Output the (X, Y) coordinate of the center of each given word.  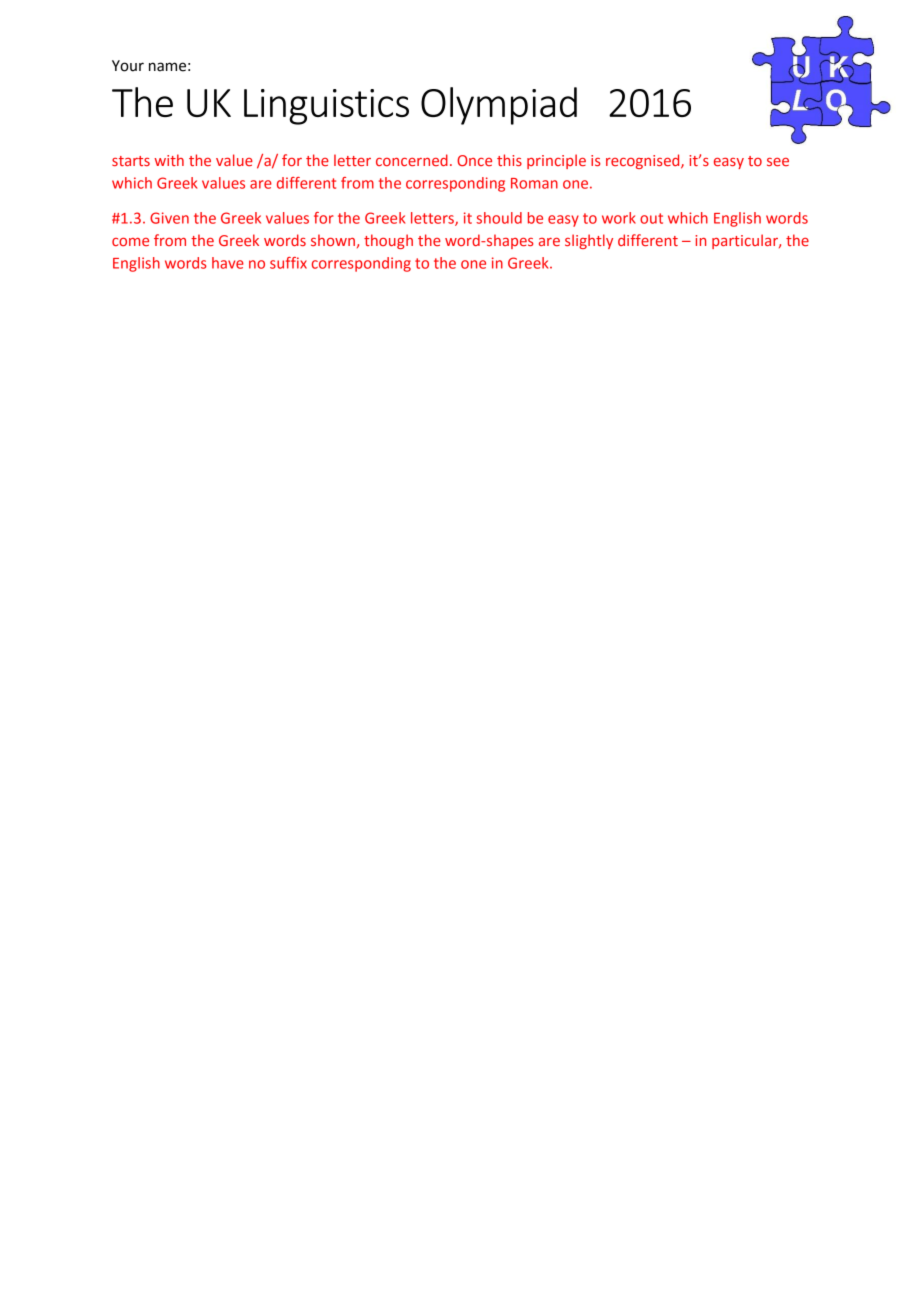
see (778, 162)
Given (169, 218)
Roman (534, 183)
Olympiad (499, 106)
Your (128, 66)
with (169, 160)
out (651, 218)
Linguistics (326, 107)
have (228, 263)
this (509, 160)
